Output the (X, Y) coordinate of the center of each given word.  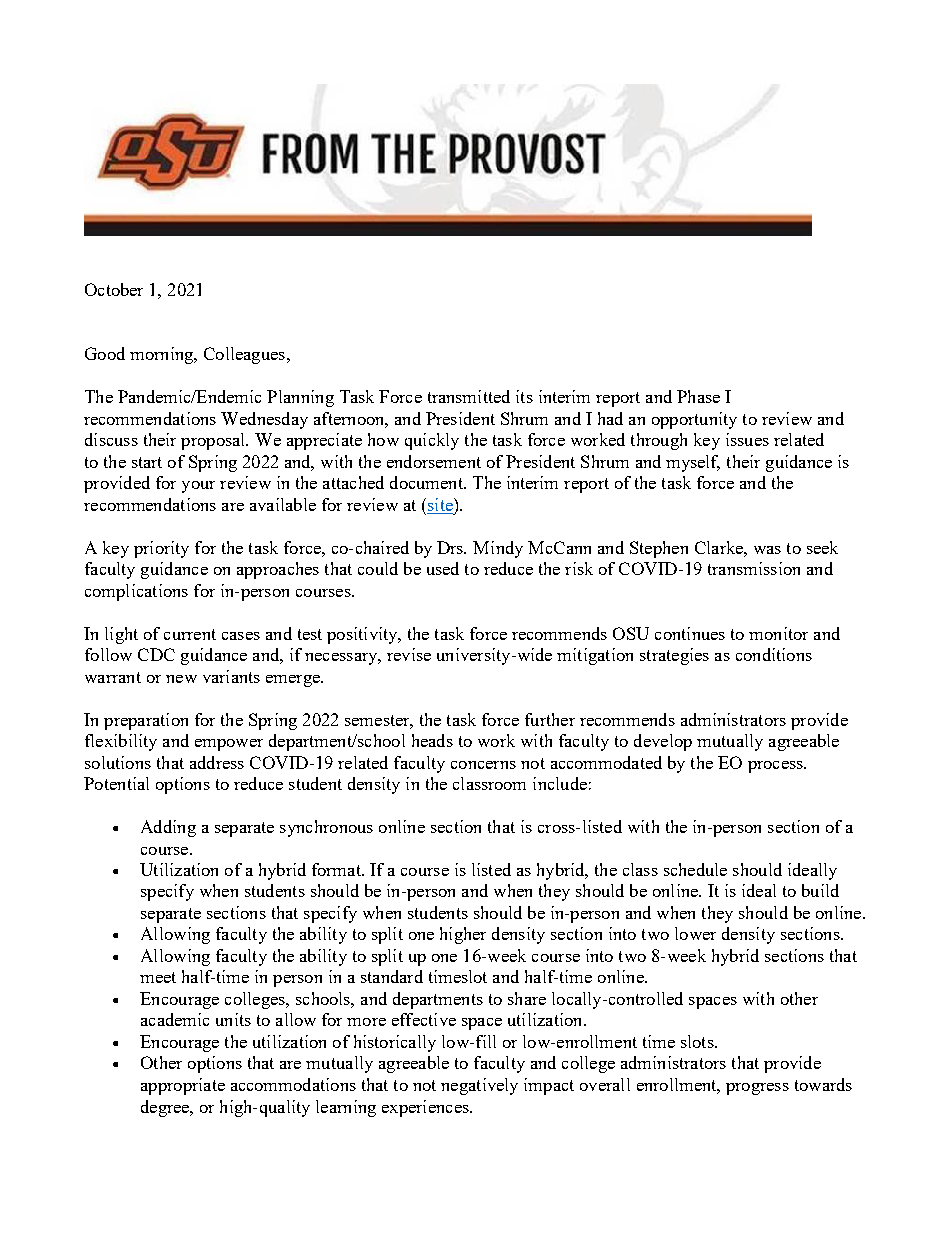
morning (163, 355)
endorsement (434, 461)
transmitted (469, 396)
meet (158, 977)
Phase (698, 396)
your (198, 487)
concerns (483, 765)
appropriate (183, 1086)
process (776, 767)
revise (409, 654)
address (217, 762)
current (190, 634)
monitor (778, 633)
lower (695, 933)
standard (392, 976)
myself (693, 463)
